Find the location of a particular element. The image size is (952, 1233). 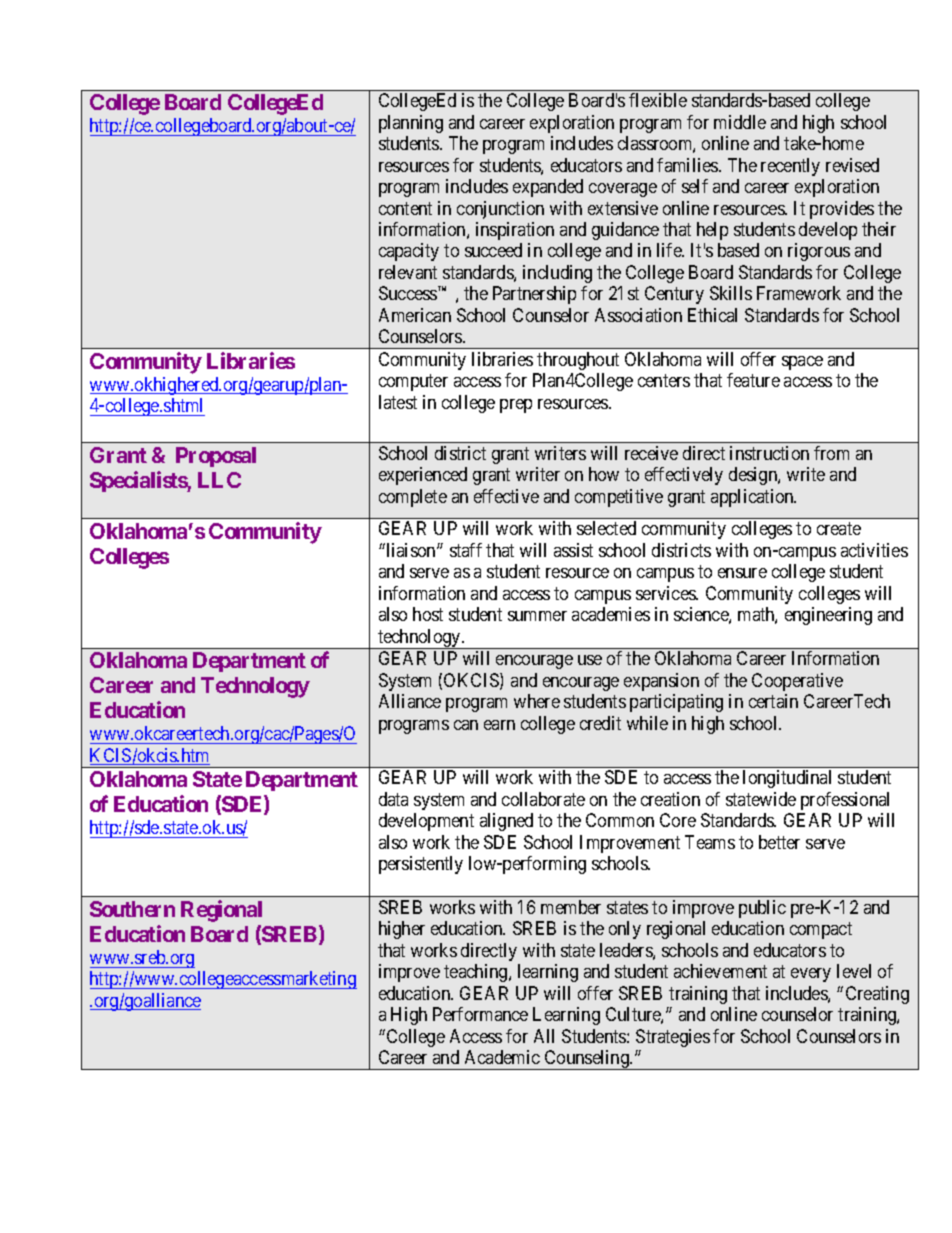

every is located at coordinates (811, 975).
